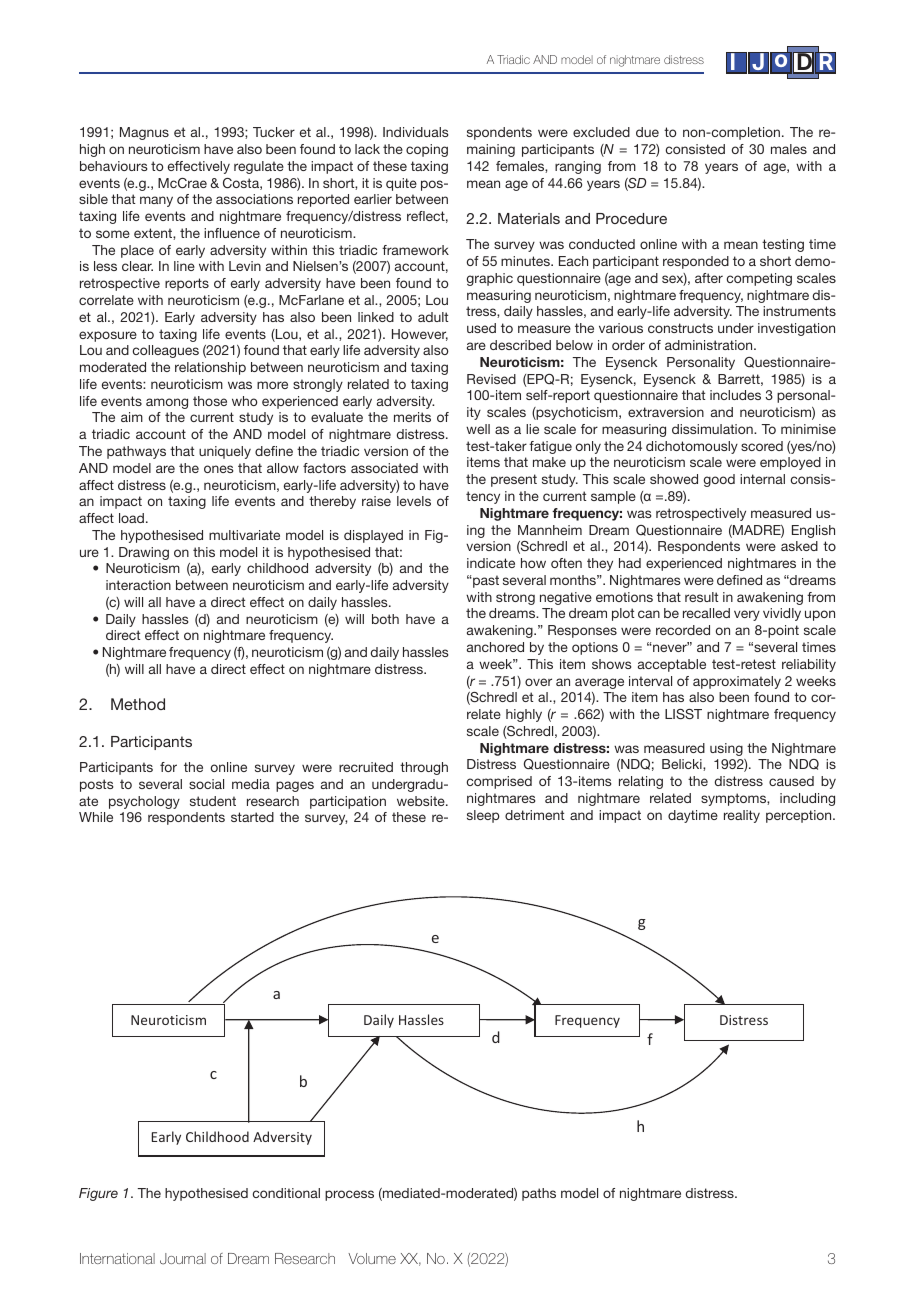 The height and width of the page is (1308, 924). I want to click on anchored, so click(495, 647).
